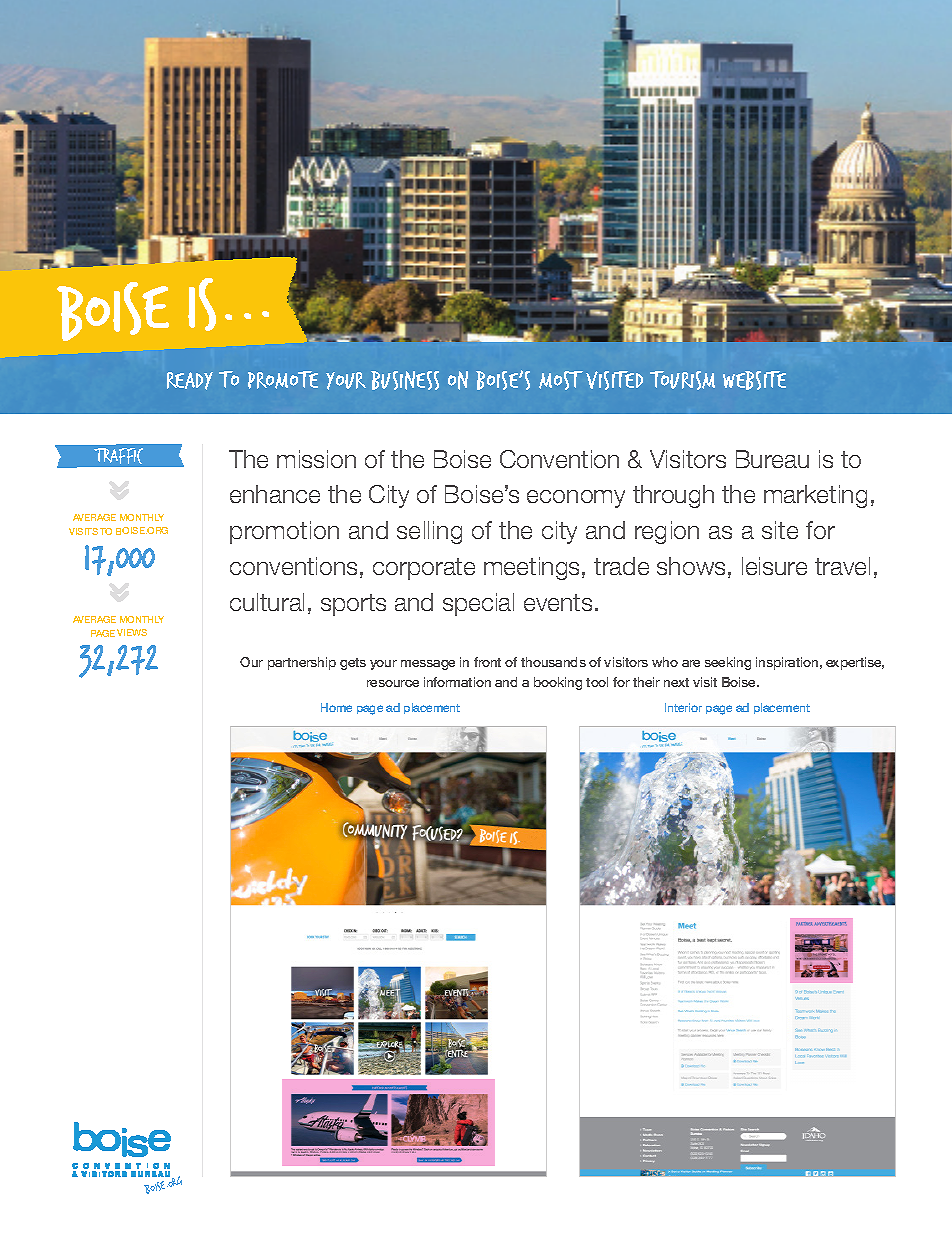 The image size is (952, 1233). Describe the element at coordinates (774, 566) in the screenshot. I see `leisure` at that location.
